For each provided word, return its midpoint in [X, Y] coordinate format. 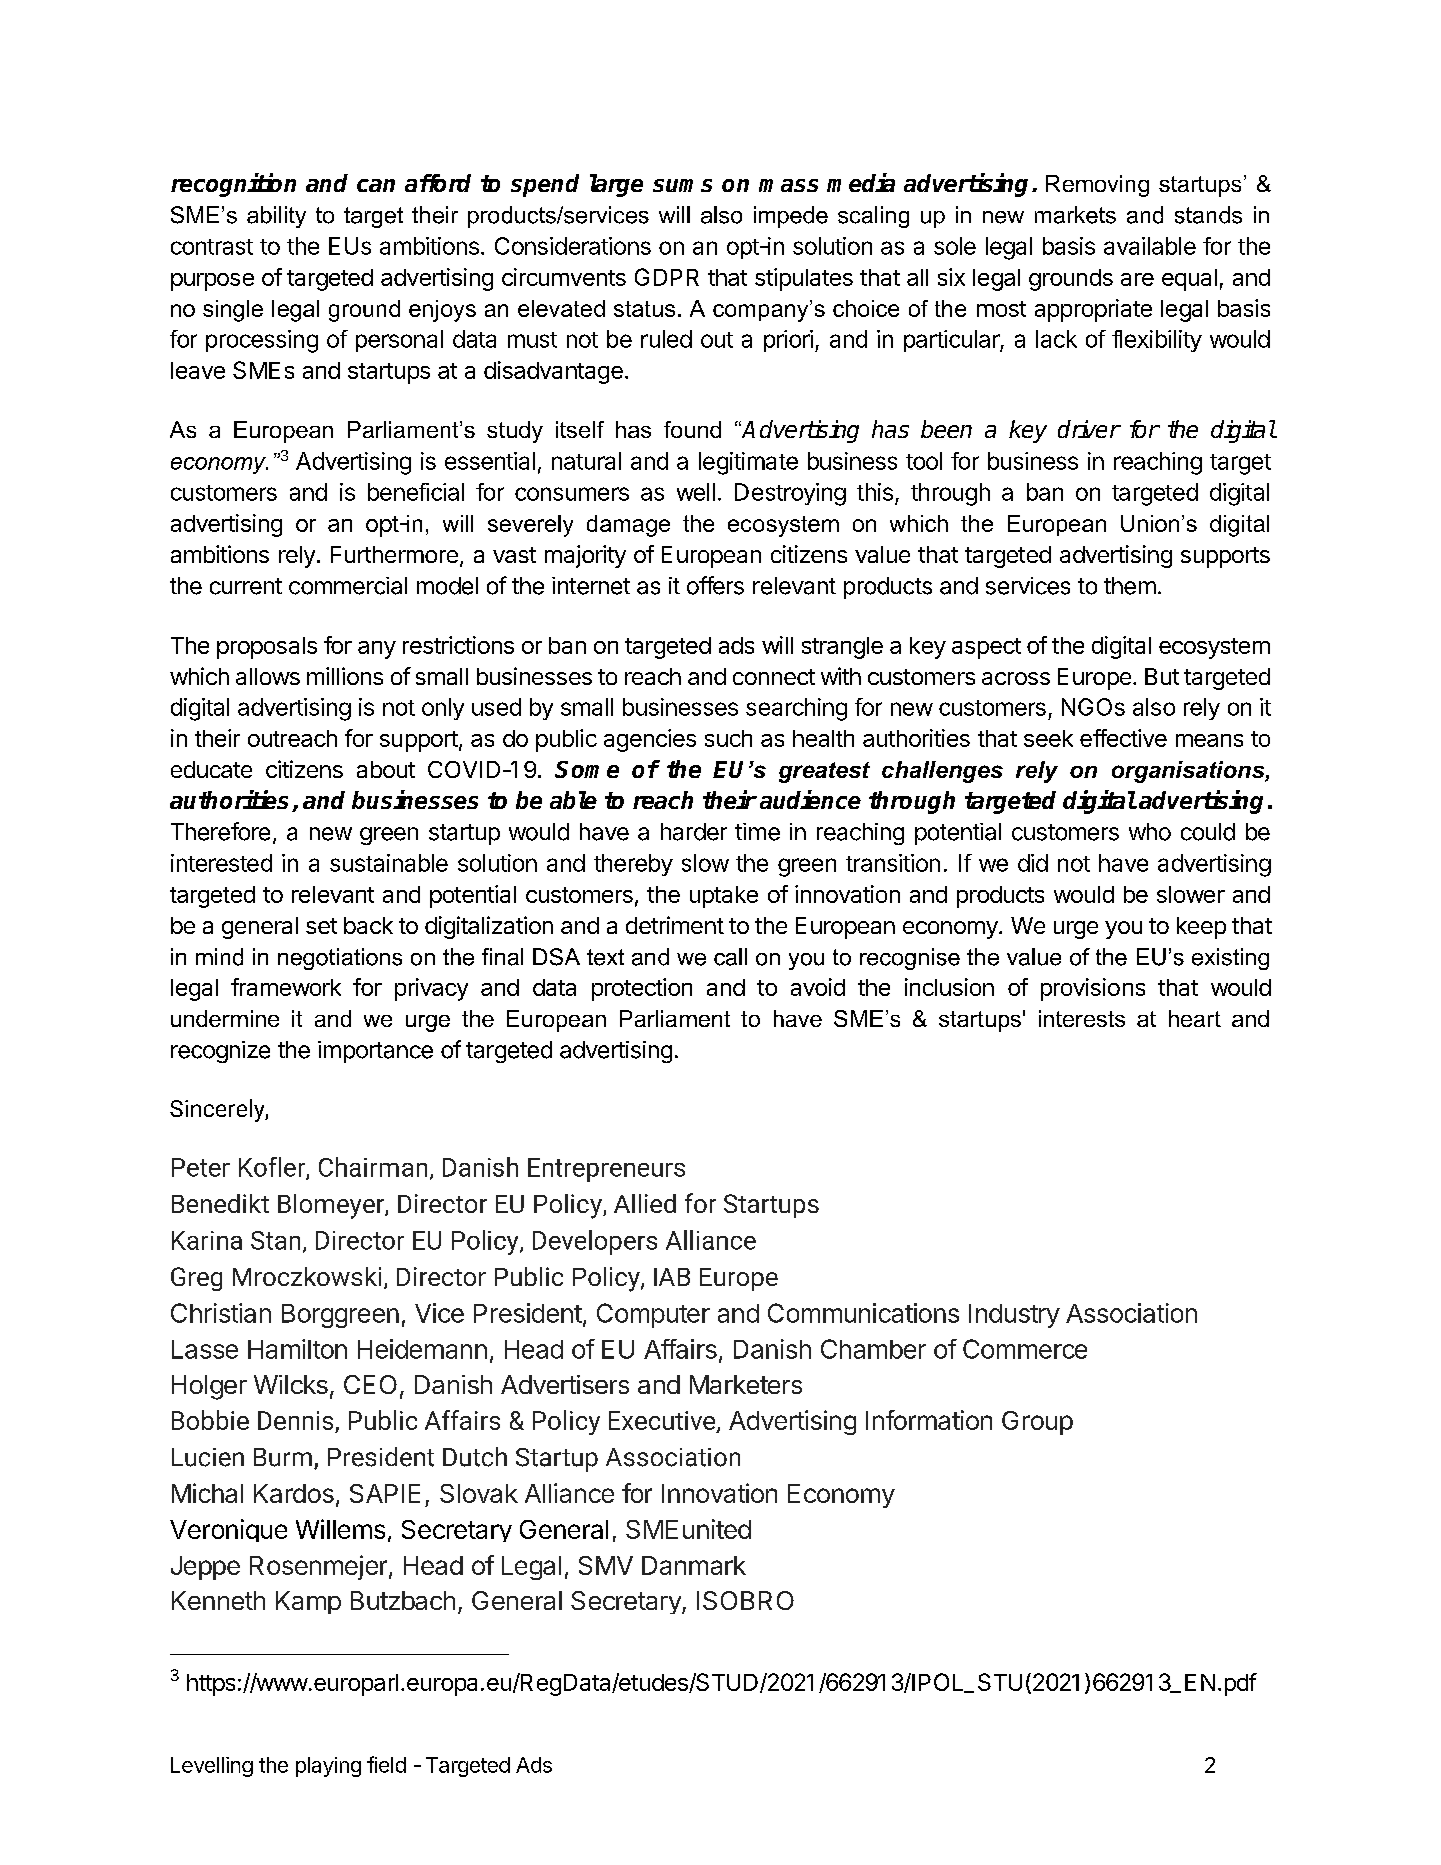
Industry [1014, 1316]
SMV [606, 1565]
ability [276, 217]
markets [1075, 215]
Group [1037, 1423]
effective [1123, 738]
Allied [645, 1203]
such [728, 738]
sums [682, 185]
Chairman [373, 1167]
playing [328, 1767]
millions [345, 676]
